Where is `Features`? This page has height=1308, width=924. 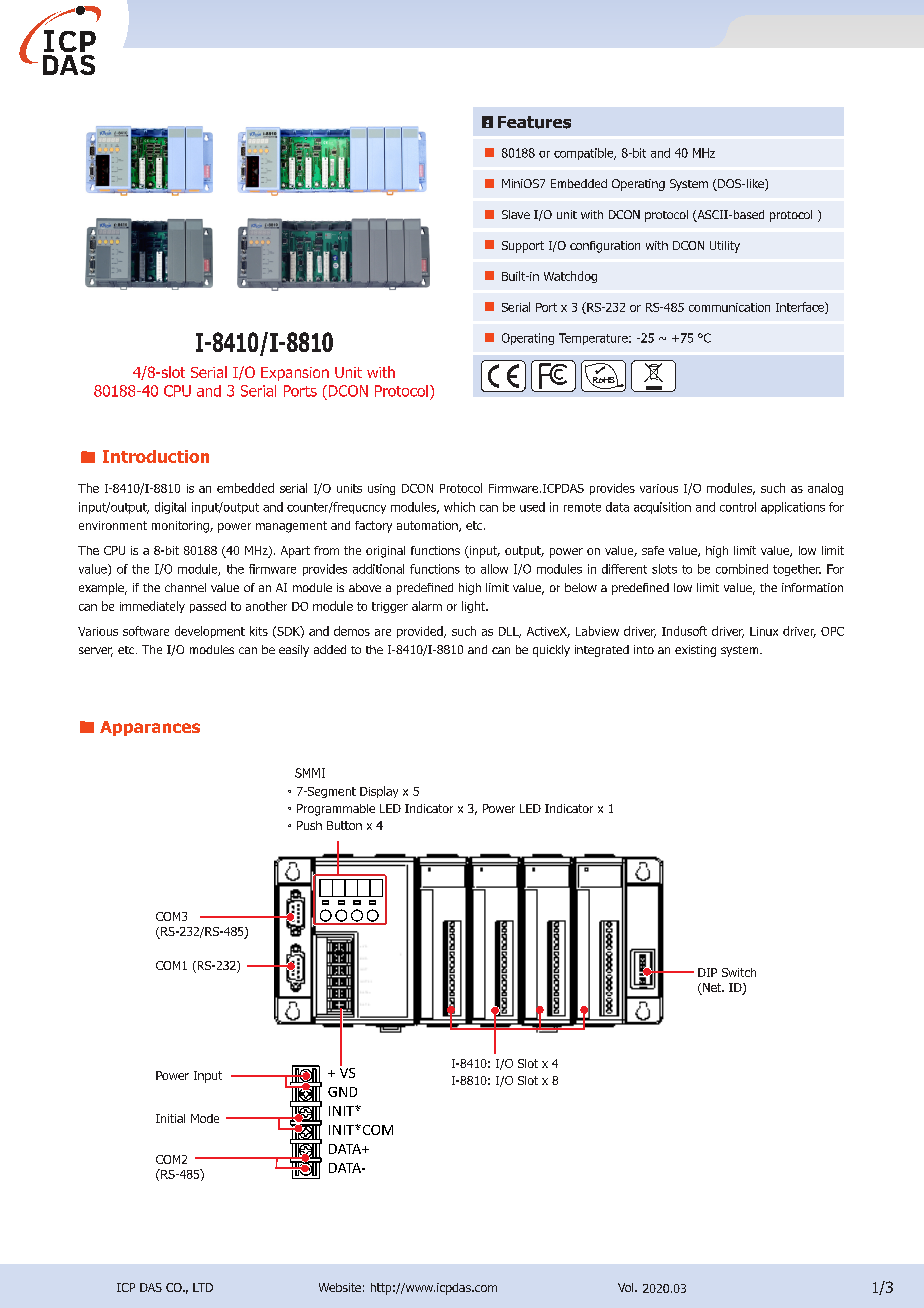
Features is located at coordinates (534, 122).
